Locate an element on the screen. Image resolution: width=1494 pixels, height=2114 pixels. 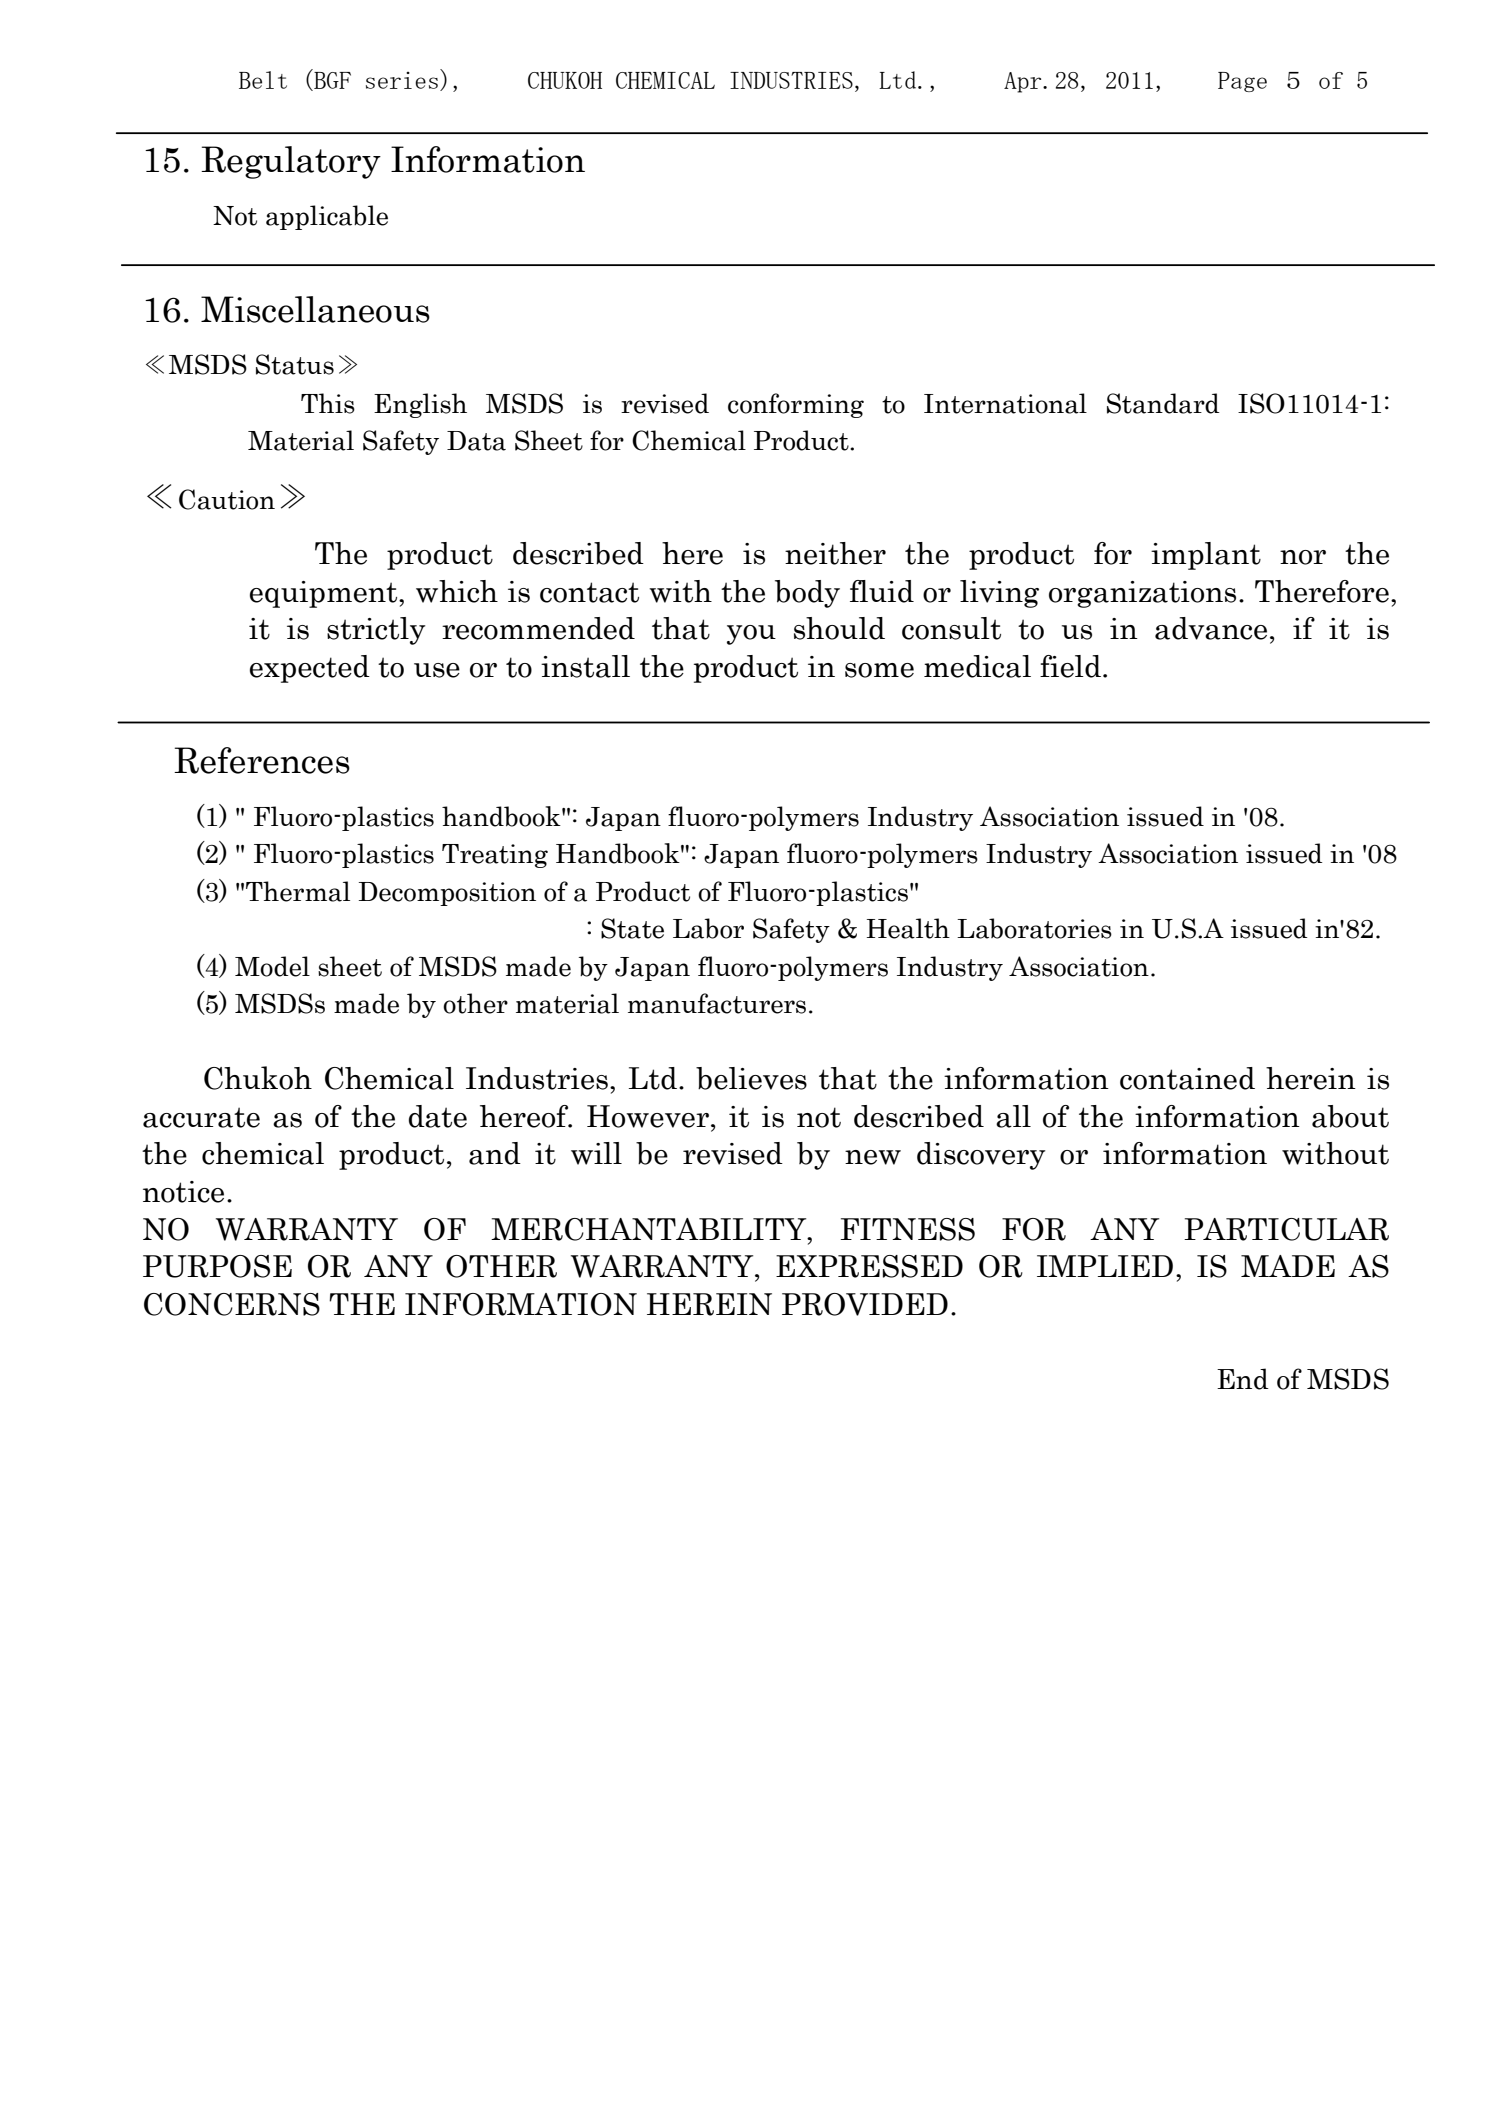
Thermal is located at coordinates (298, 891).
